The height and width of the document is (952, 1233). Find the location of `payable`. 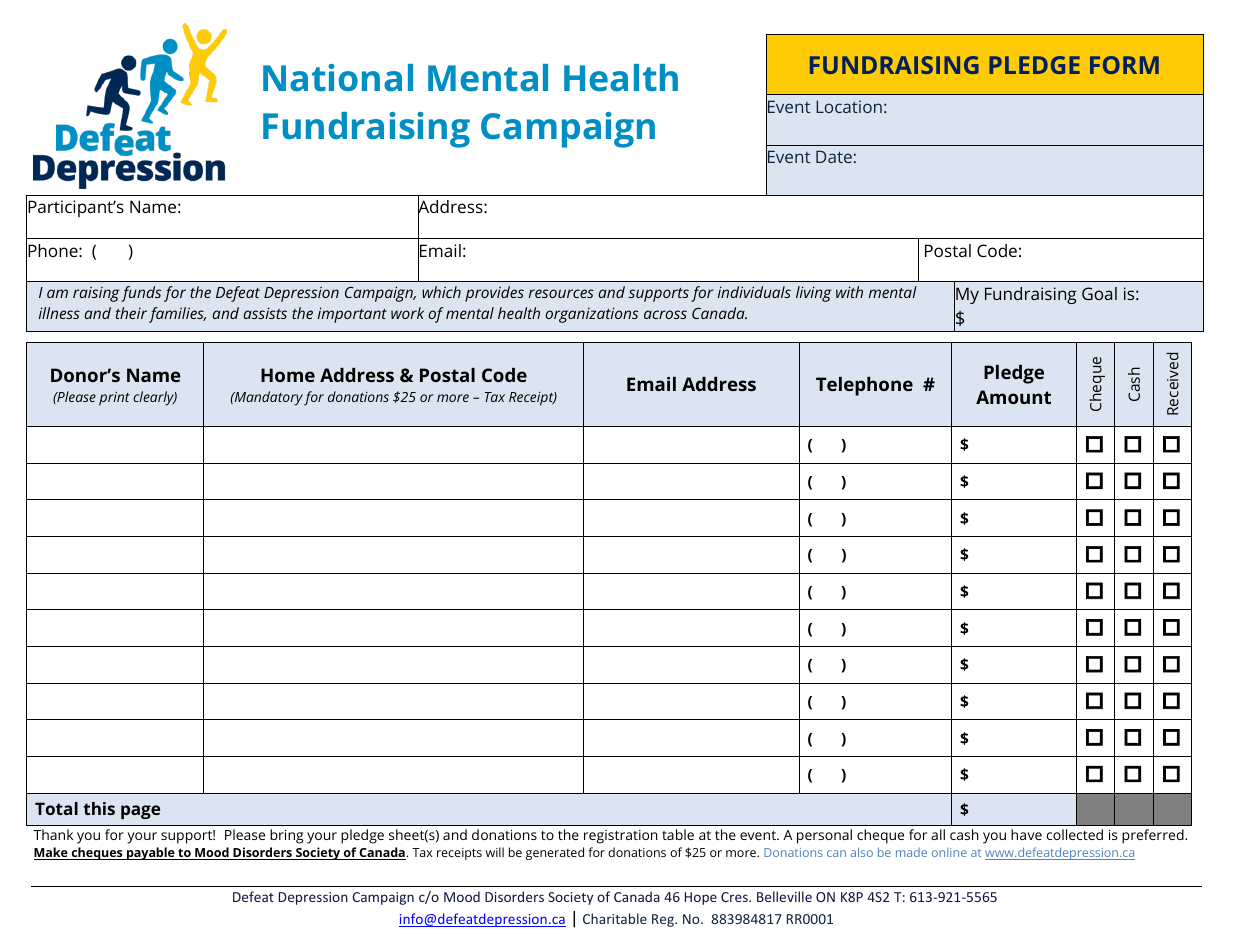

payable is located at coordinates (151, 853).
